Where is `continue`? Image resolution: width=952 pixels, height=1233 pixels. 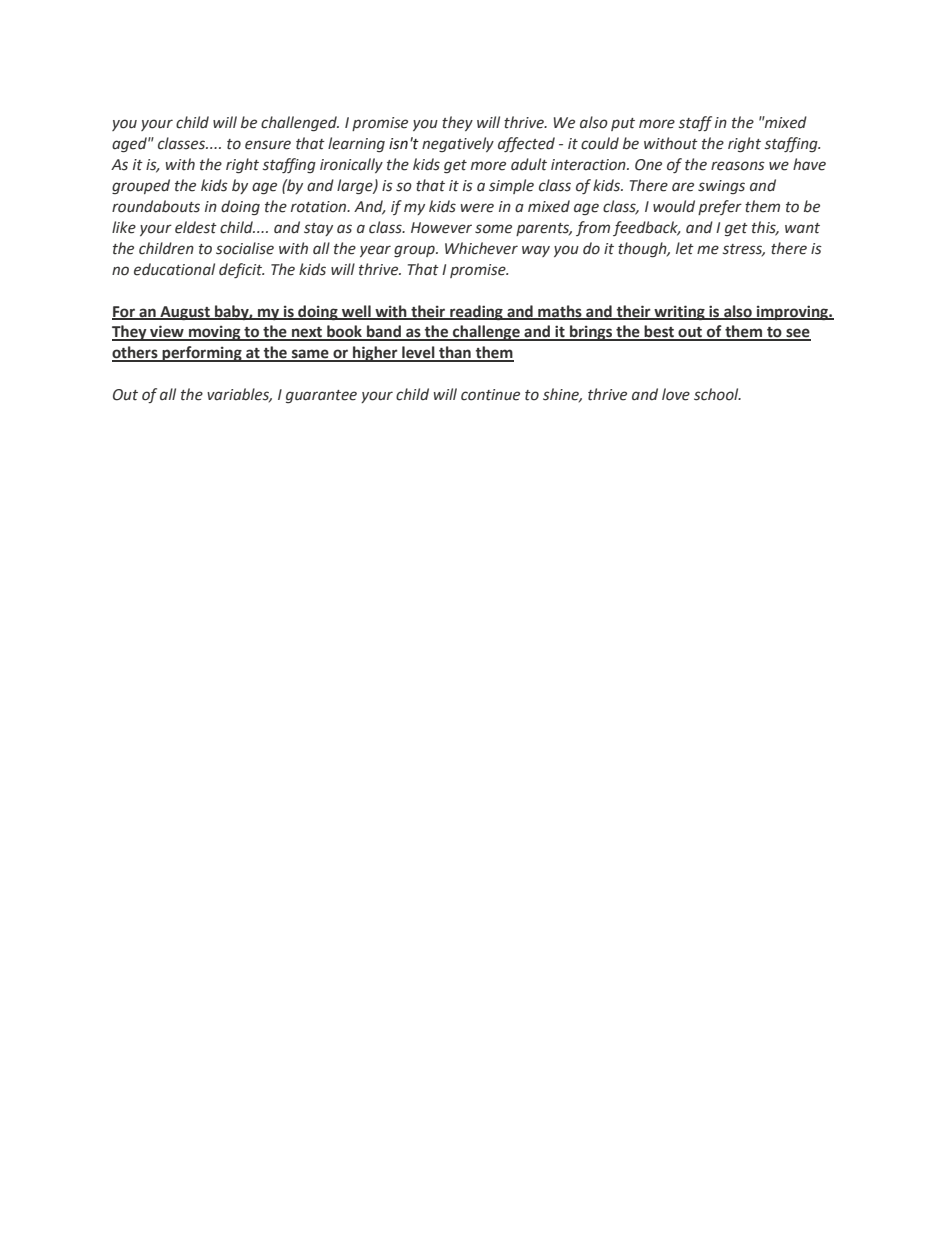 continue is located at coordinates (490, 395).
